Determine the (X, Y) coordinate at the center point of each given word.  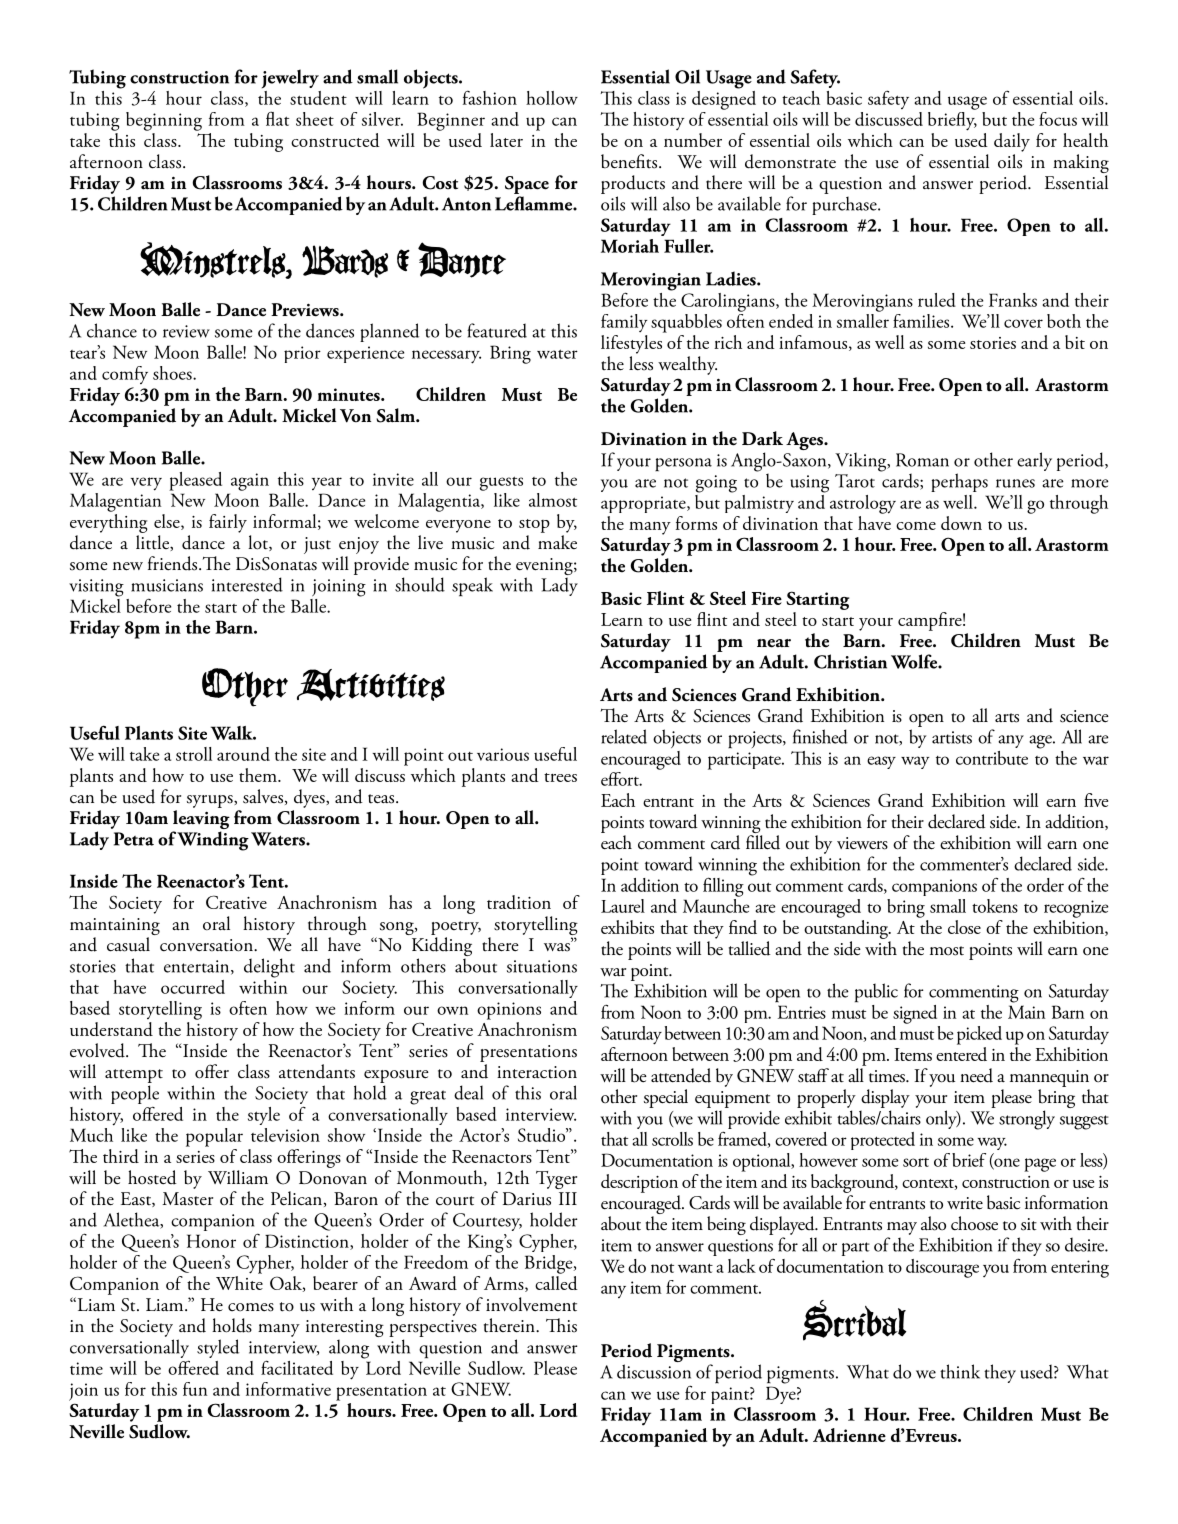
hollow (552, 98)
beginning (164, 121)
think (960, 1371)
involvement (531, 1304)
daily (1012, 142)
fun (195, 1389)
